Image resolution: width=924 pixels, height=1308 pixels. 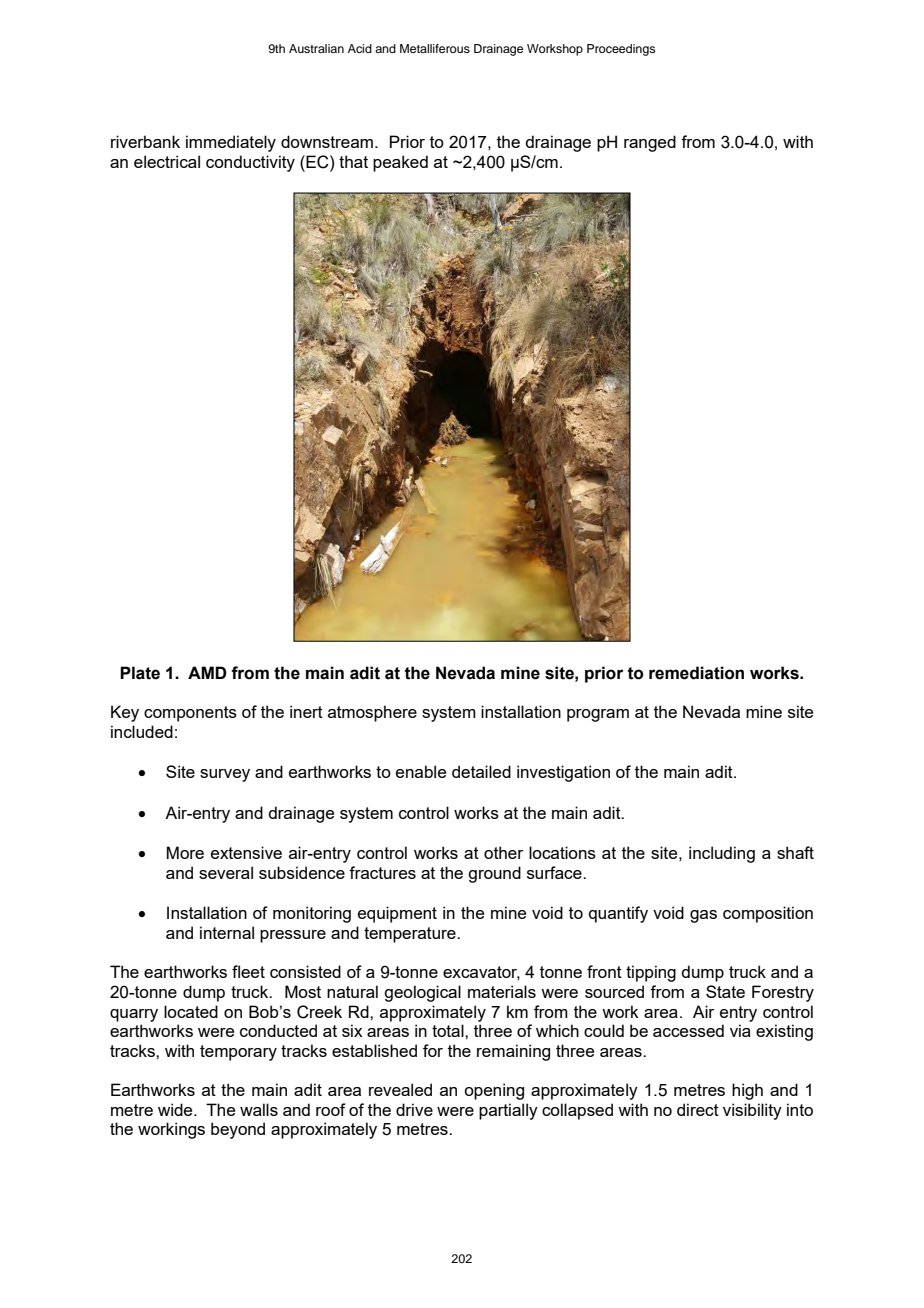 What do you see at coordinates (231, 143) in the screenshot?
I see `immediately` at bounding box center [231, 143].
